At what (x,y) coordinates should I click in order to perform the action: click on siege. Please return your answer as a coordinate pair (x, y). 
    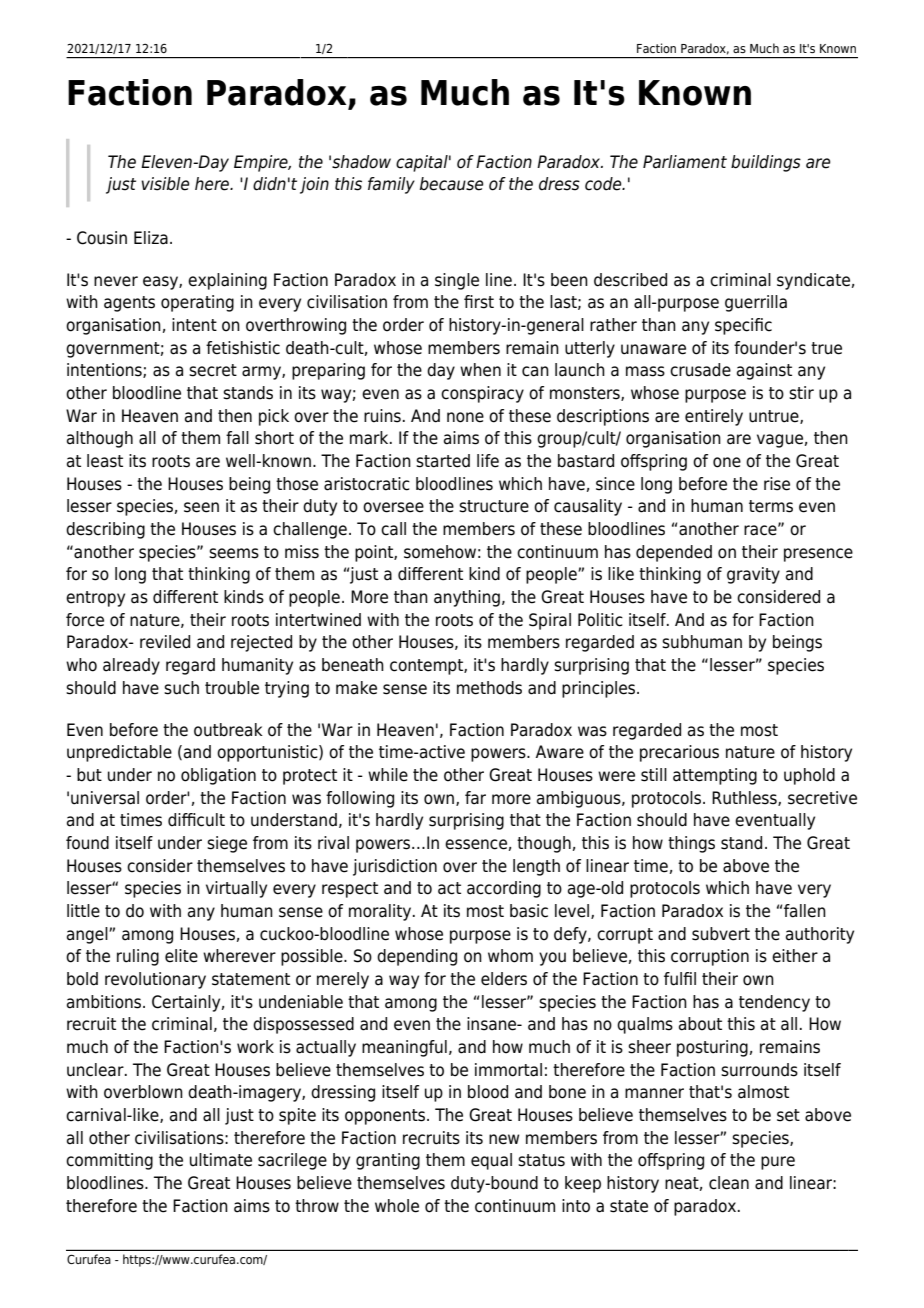
    Looking at the image, I should click on (227, 844).
